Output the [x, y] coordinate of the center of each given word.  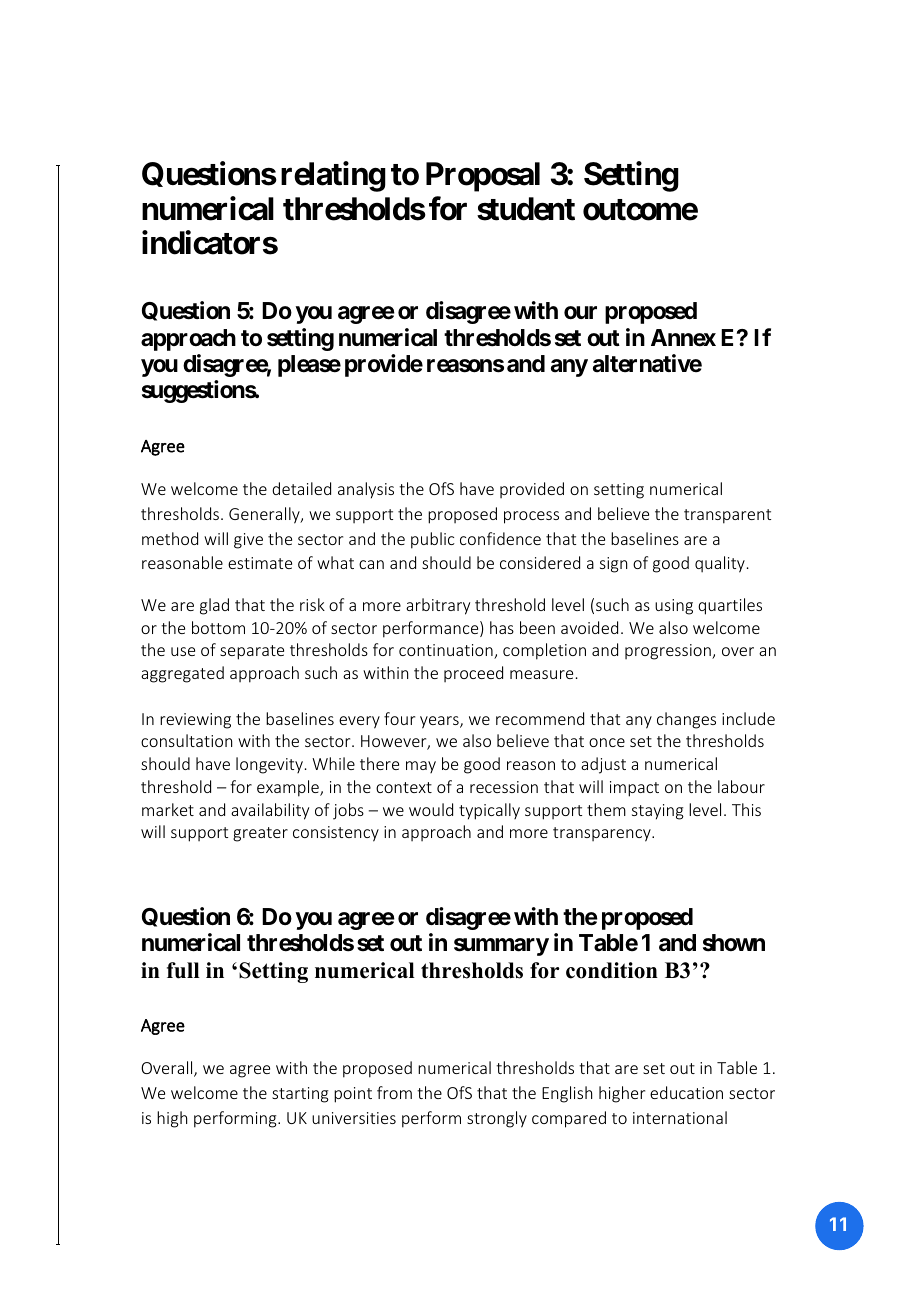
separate [252, 652]
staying [658, 812]
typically [489, 811]
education [686, 1092]
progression [669, 652]
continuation [447, 651]
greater [260, 834]
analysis [366, 490]
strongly [497, 1119]
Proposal [483, 177]
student [526, 209]
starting [300, 1095]
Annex [683, 338]
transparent [727, 516]
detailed [301, 488]
